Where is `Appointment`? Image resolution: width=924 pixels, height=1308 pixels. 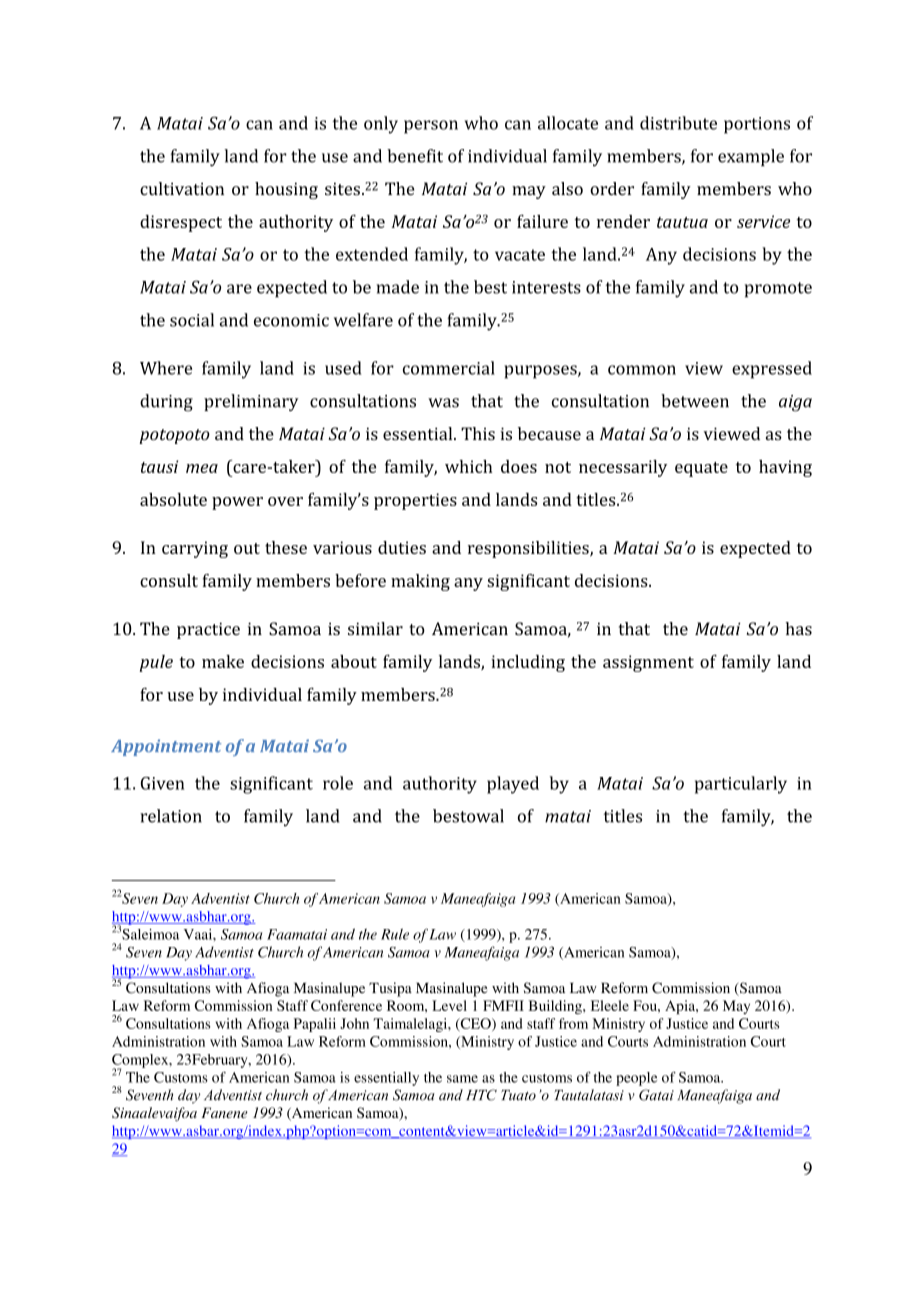 Appointment is located at coordinates (166, 747).
